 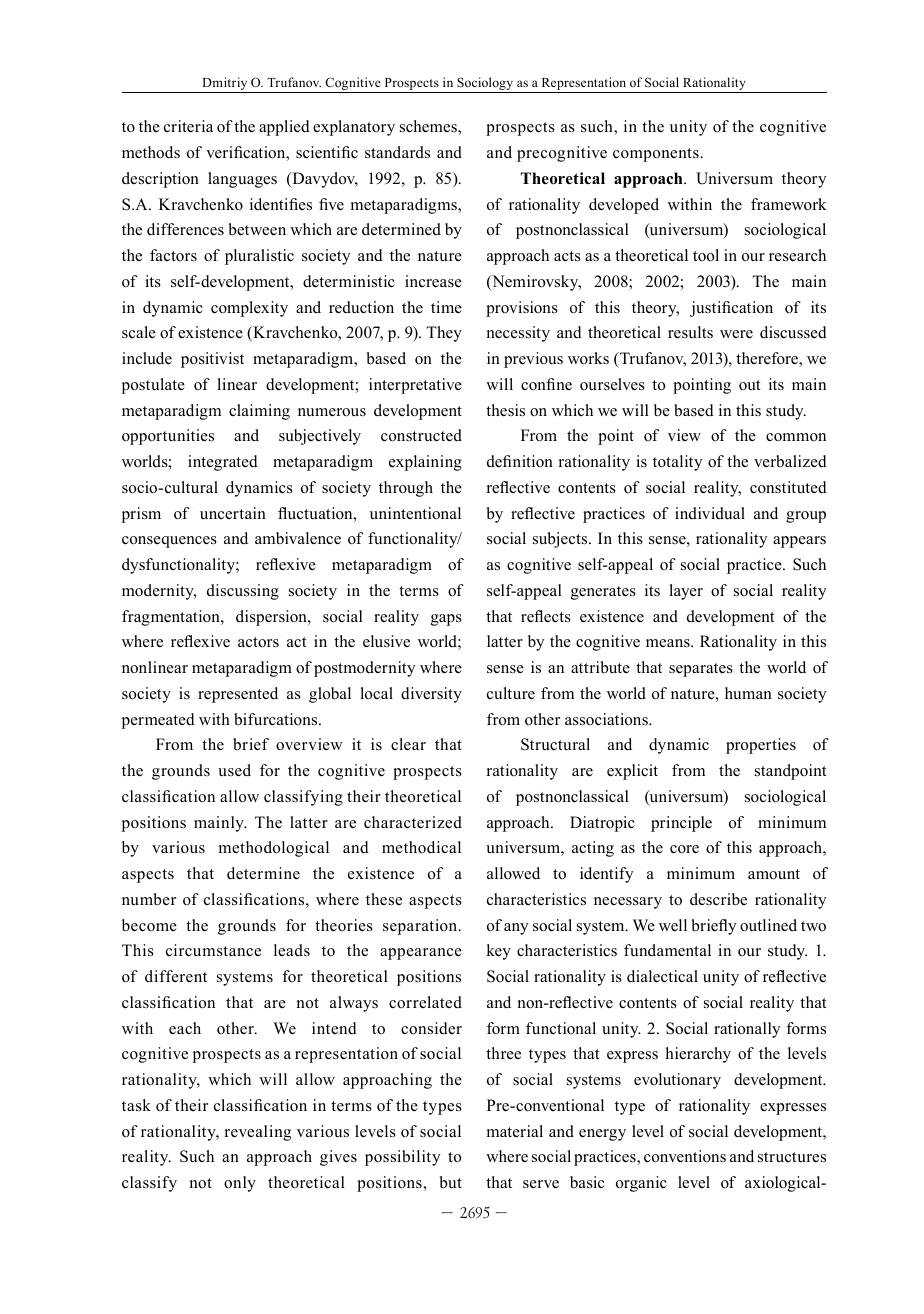 What do you see at coordinates (677, 463) in the image?
I see `totality` at bounding box center [677, 463].
